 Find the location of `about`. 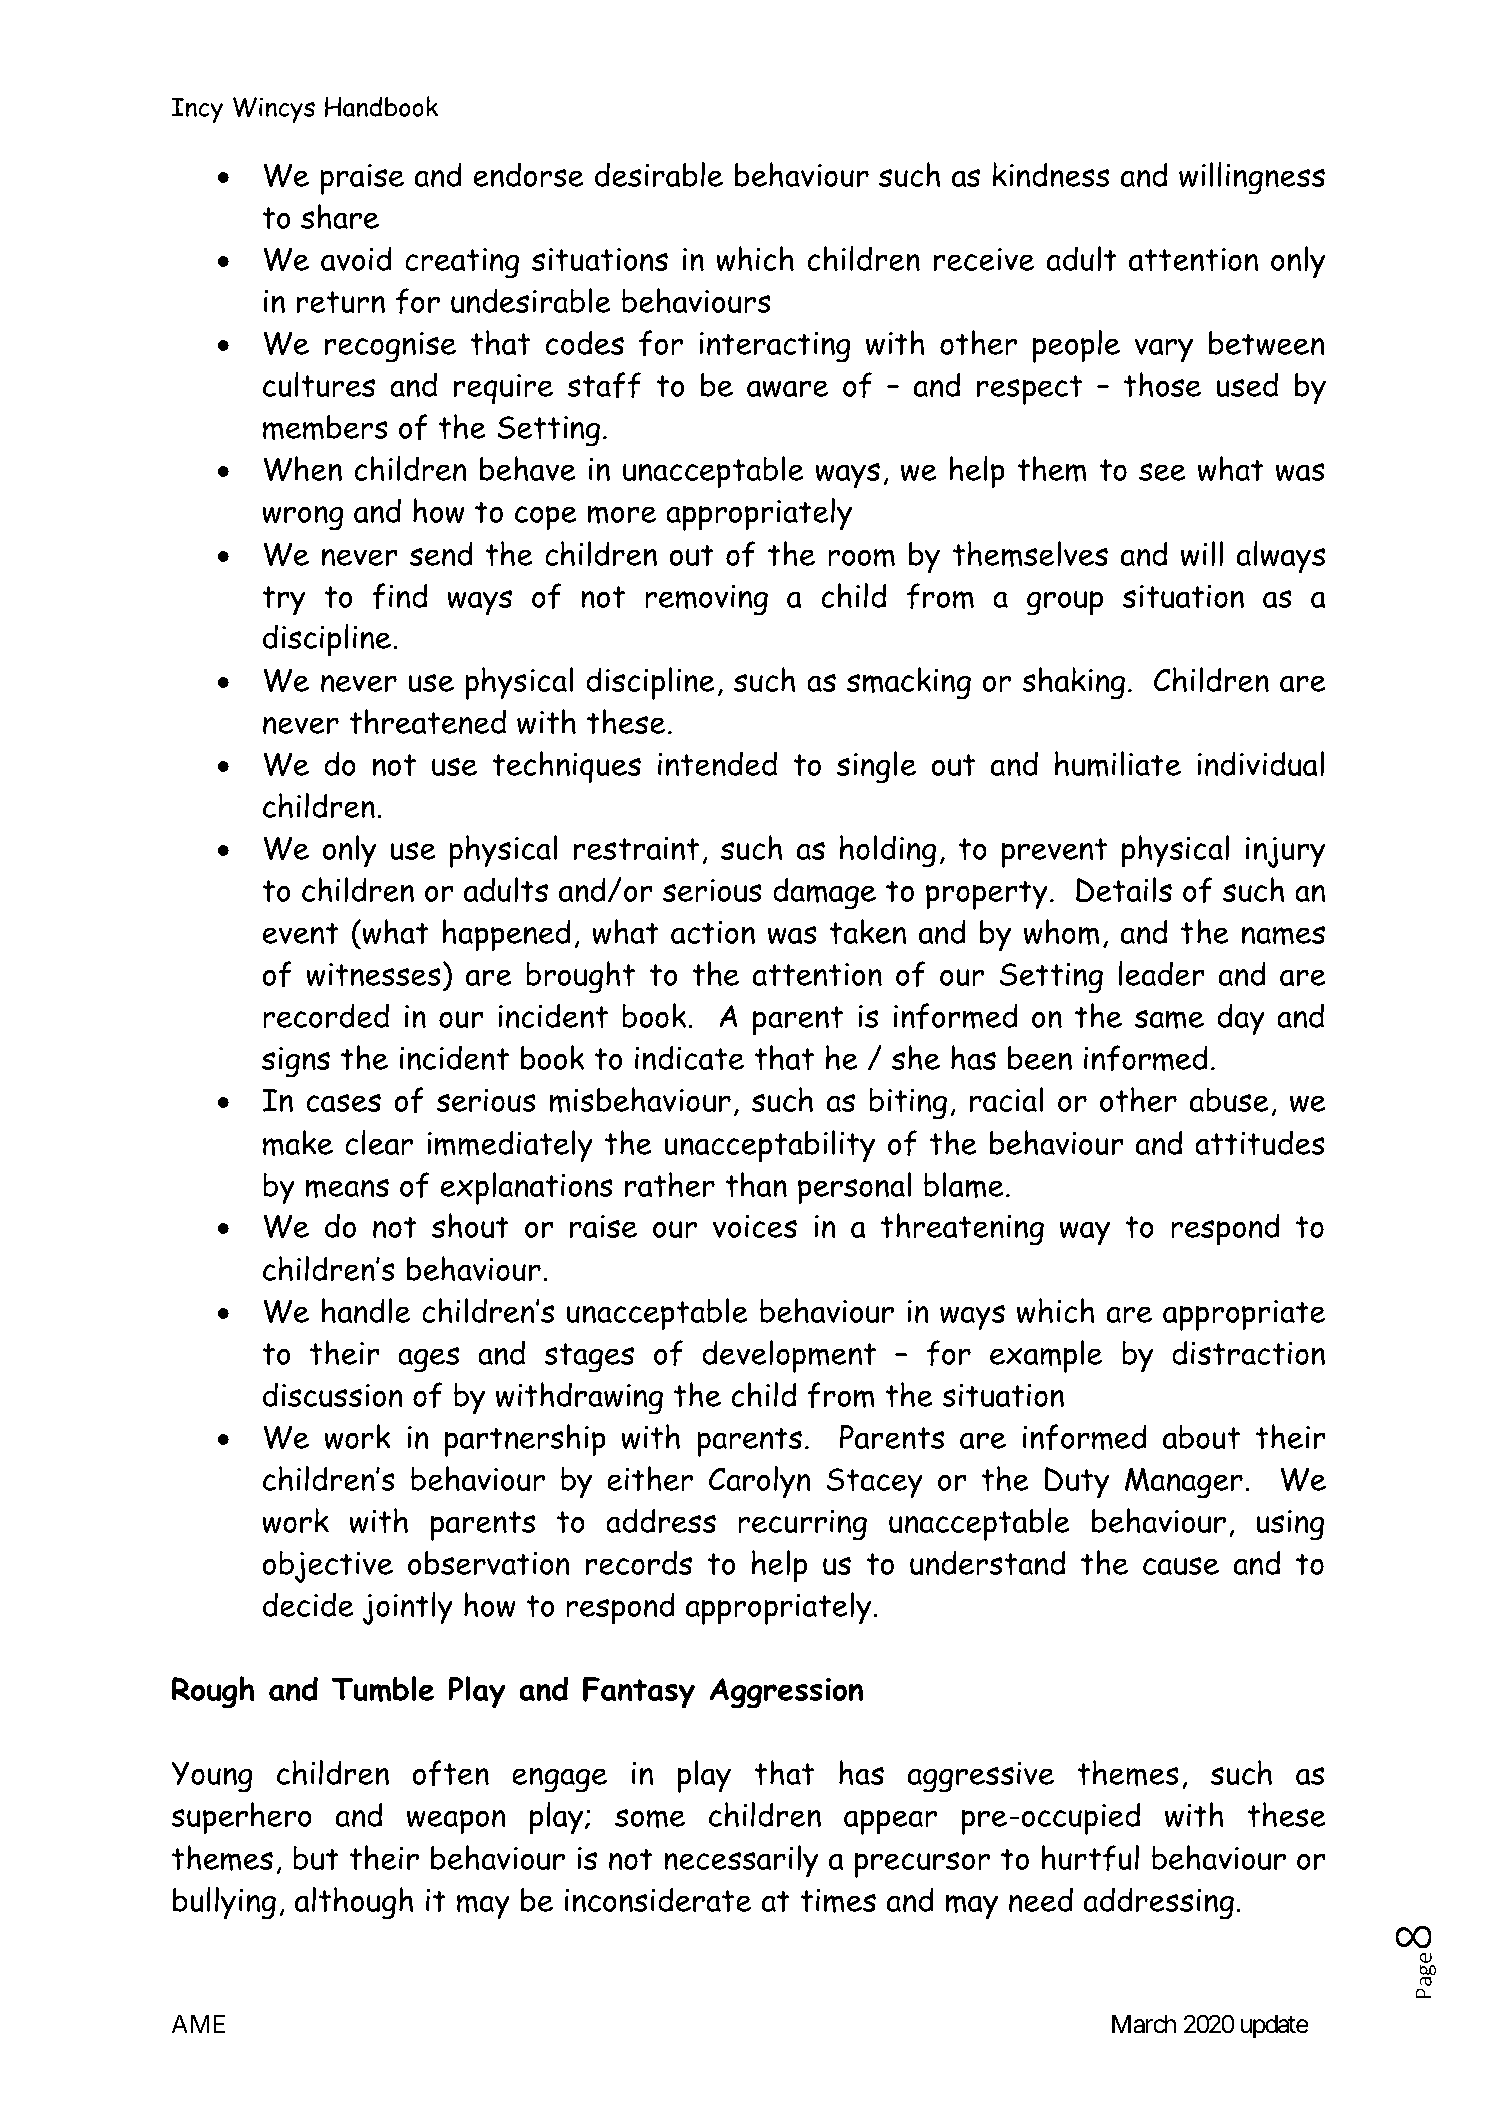

about is located at coordinates (1201, 1437).
